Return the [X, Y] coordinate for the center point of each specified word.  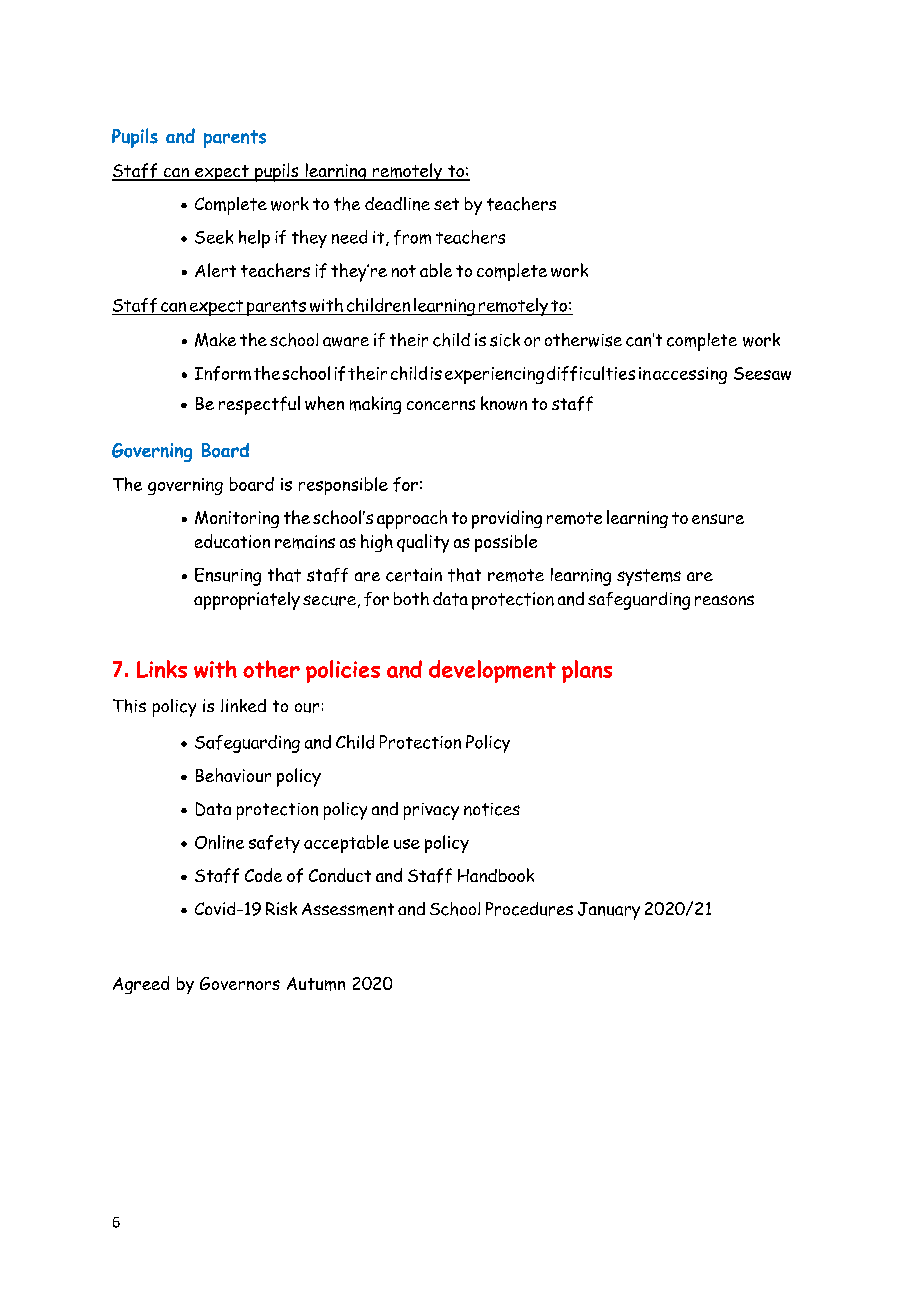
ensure [718, 519]
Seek [214, 237]
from [412, 237]
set [446, 204]
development [492, 671]
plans [587, 671]
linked [243, 705]
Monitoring [237, 519]
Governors [240, 983]
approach [412, 519]
